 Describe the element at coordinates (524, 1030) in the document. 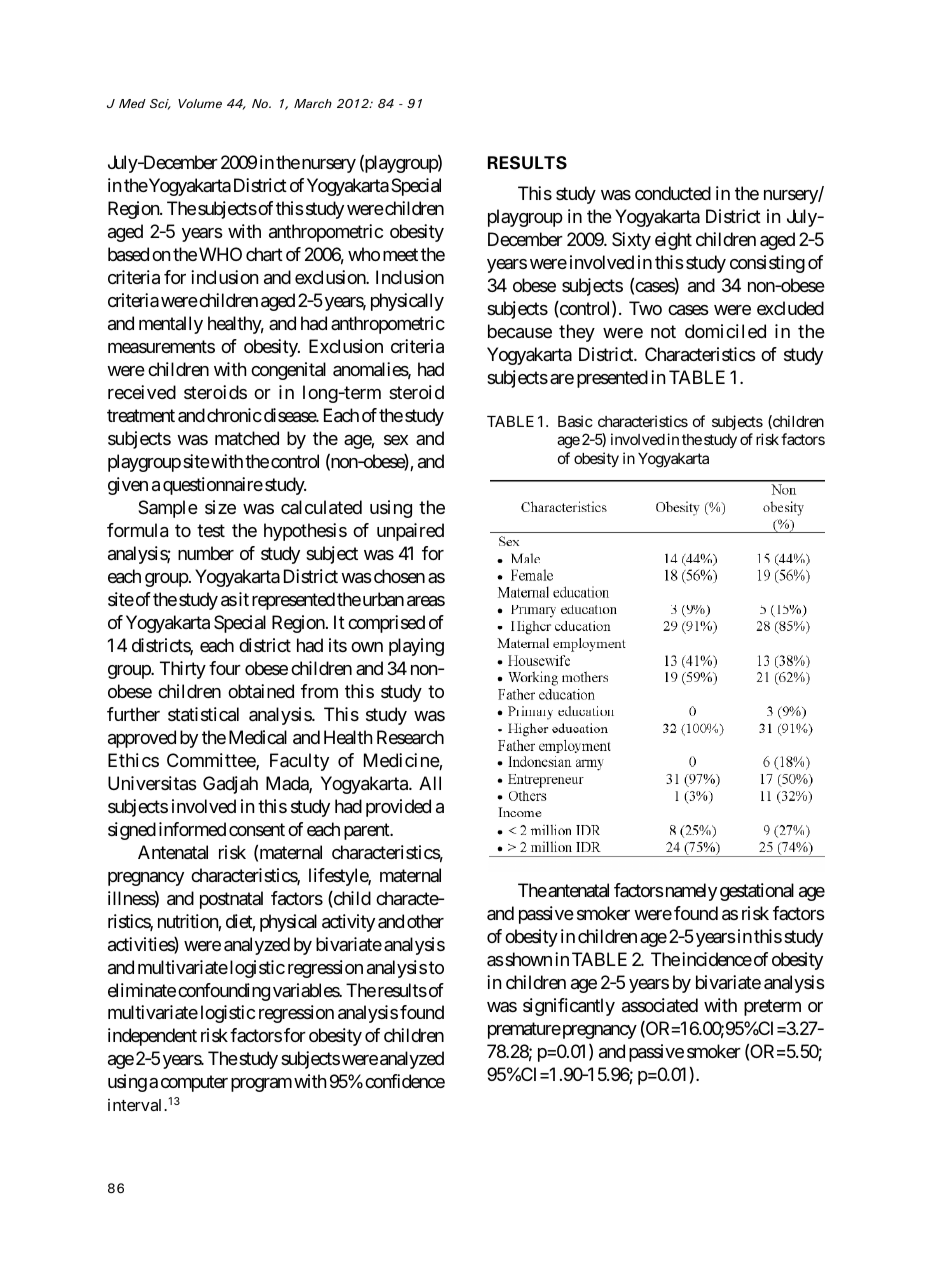

I see `premature` at that location.
